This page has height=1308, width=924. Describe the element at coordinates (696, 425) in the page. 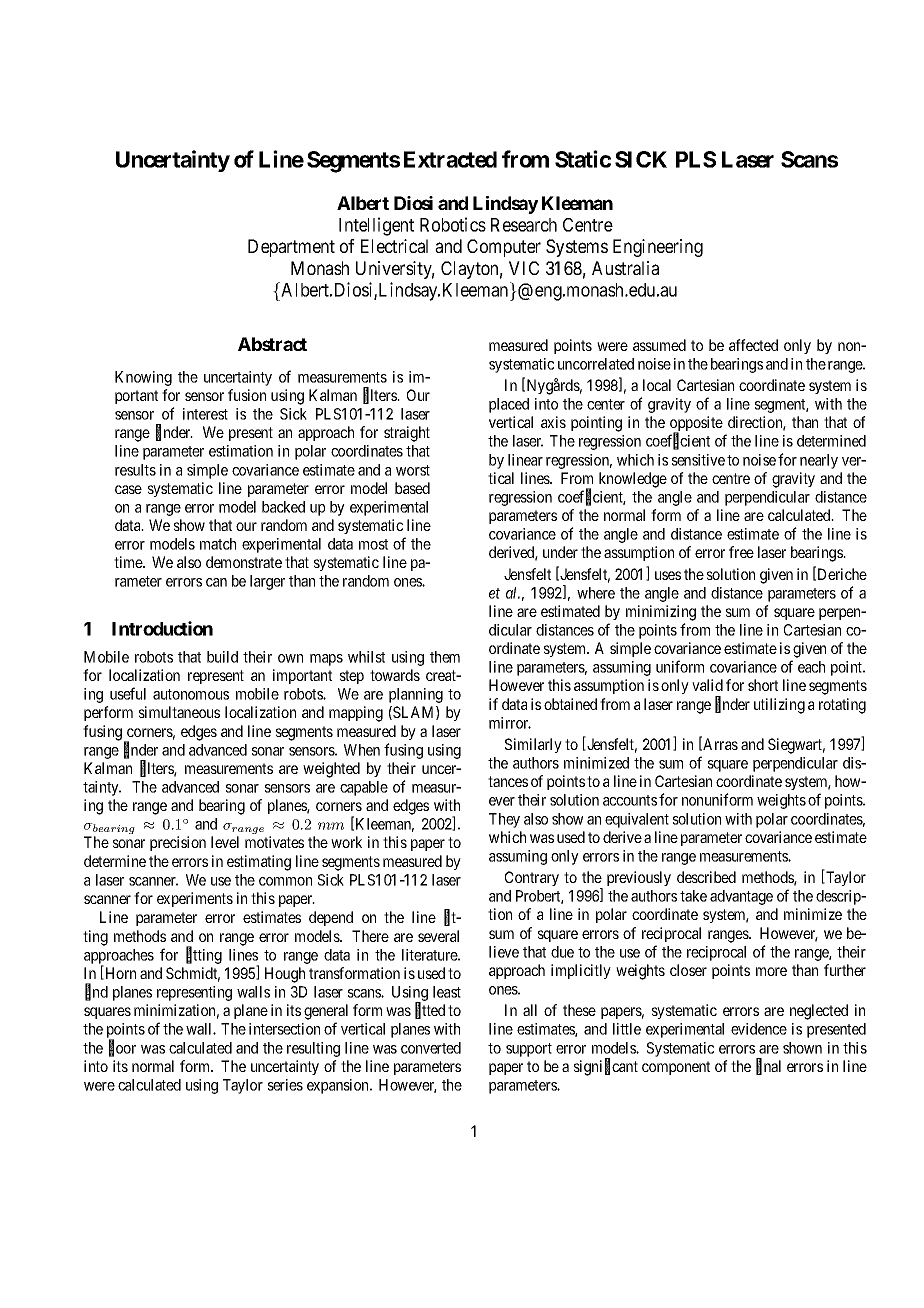

I see `opposite` at that location.
